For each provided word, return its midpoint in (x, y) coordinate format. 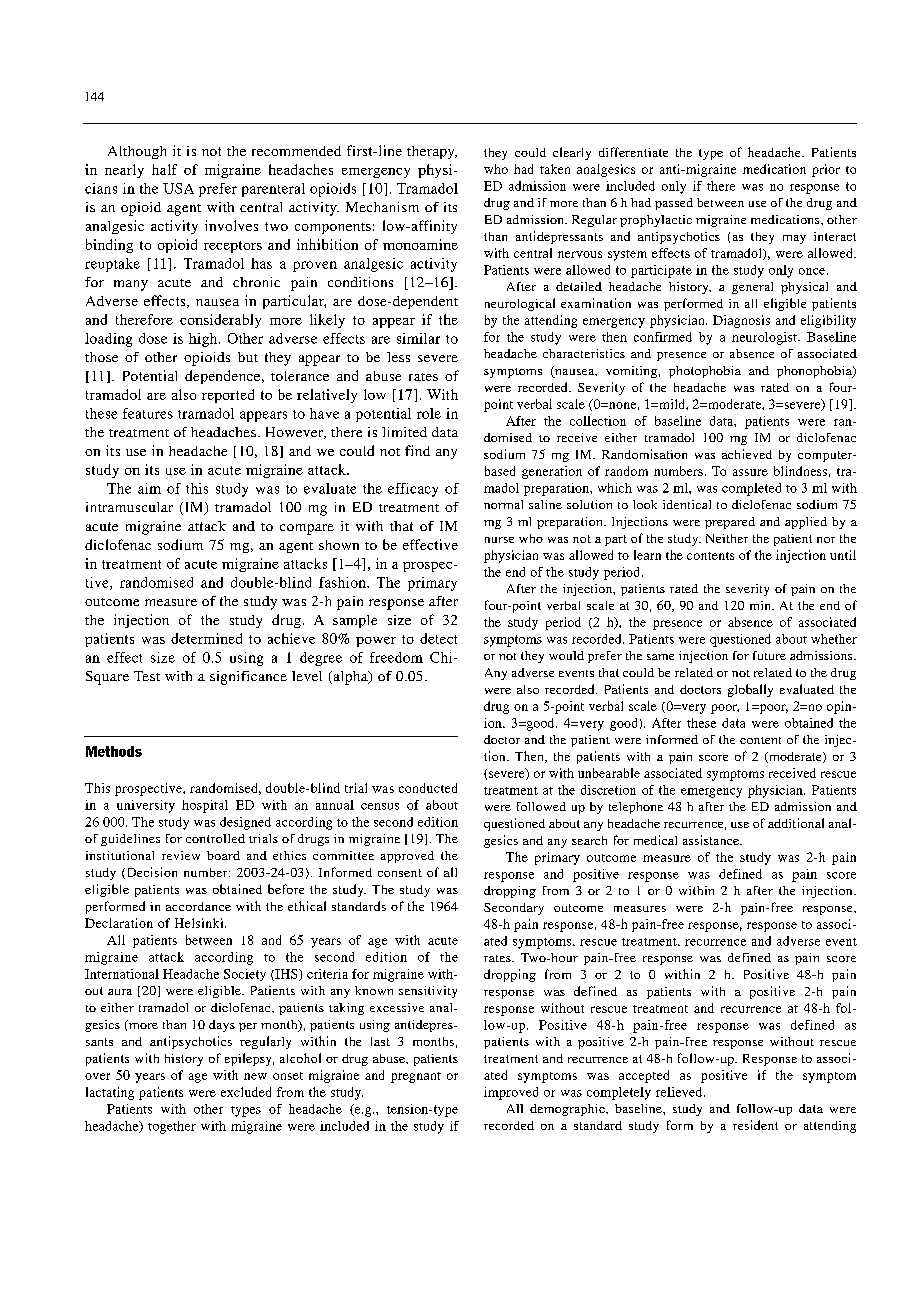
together (172, 1127)
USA (178, 188)
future (769, 655)
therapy (432, 152)
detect (438, 638)
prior (826, 170)
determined (206, 638)
